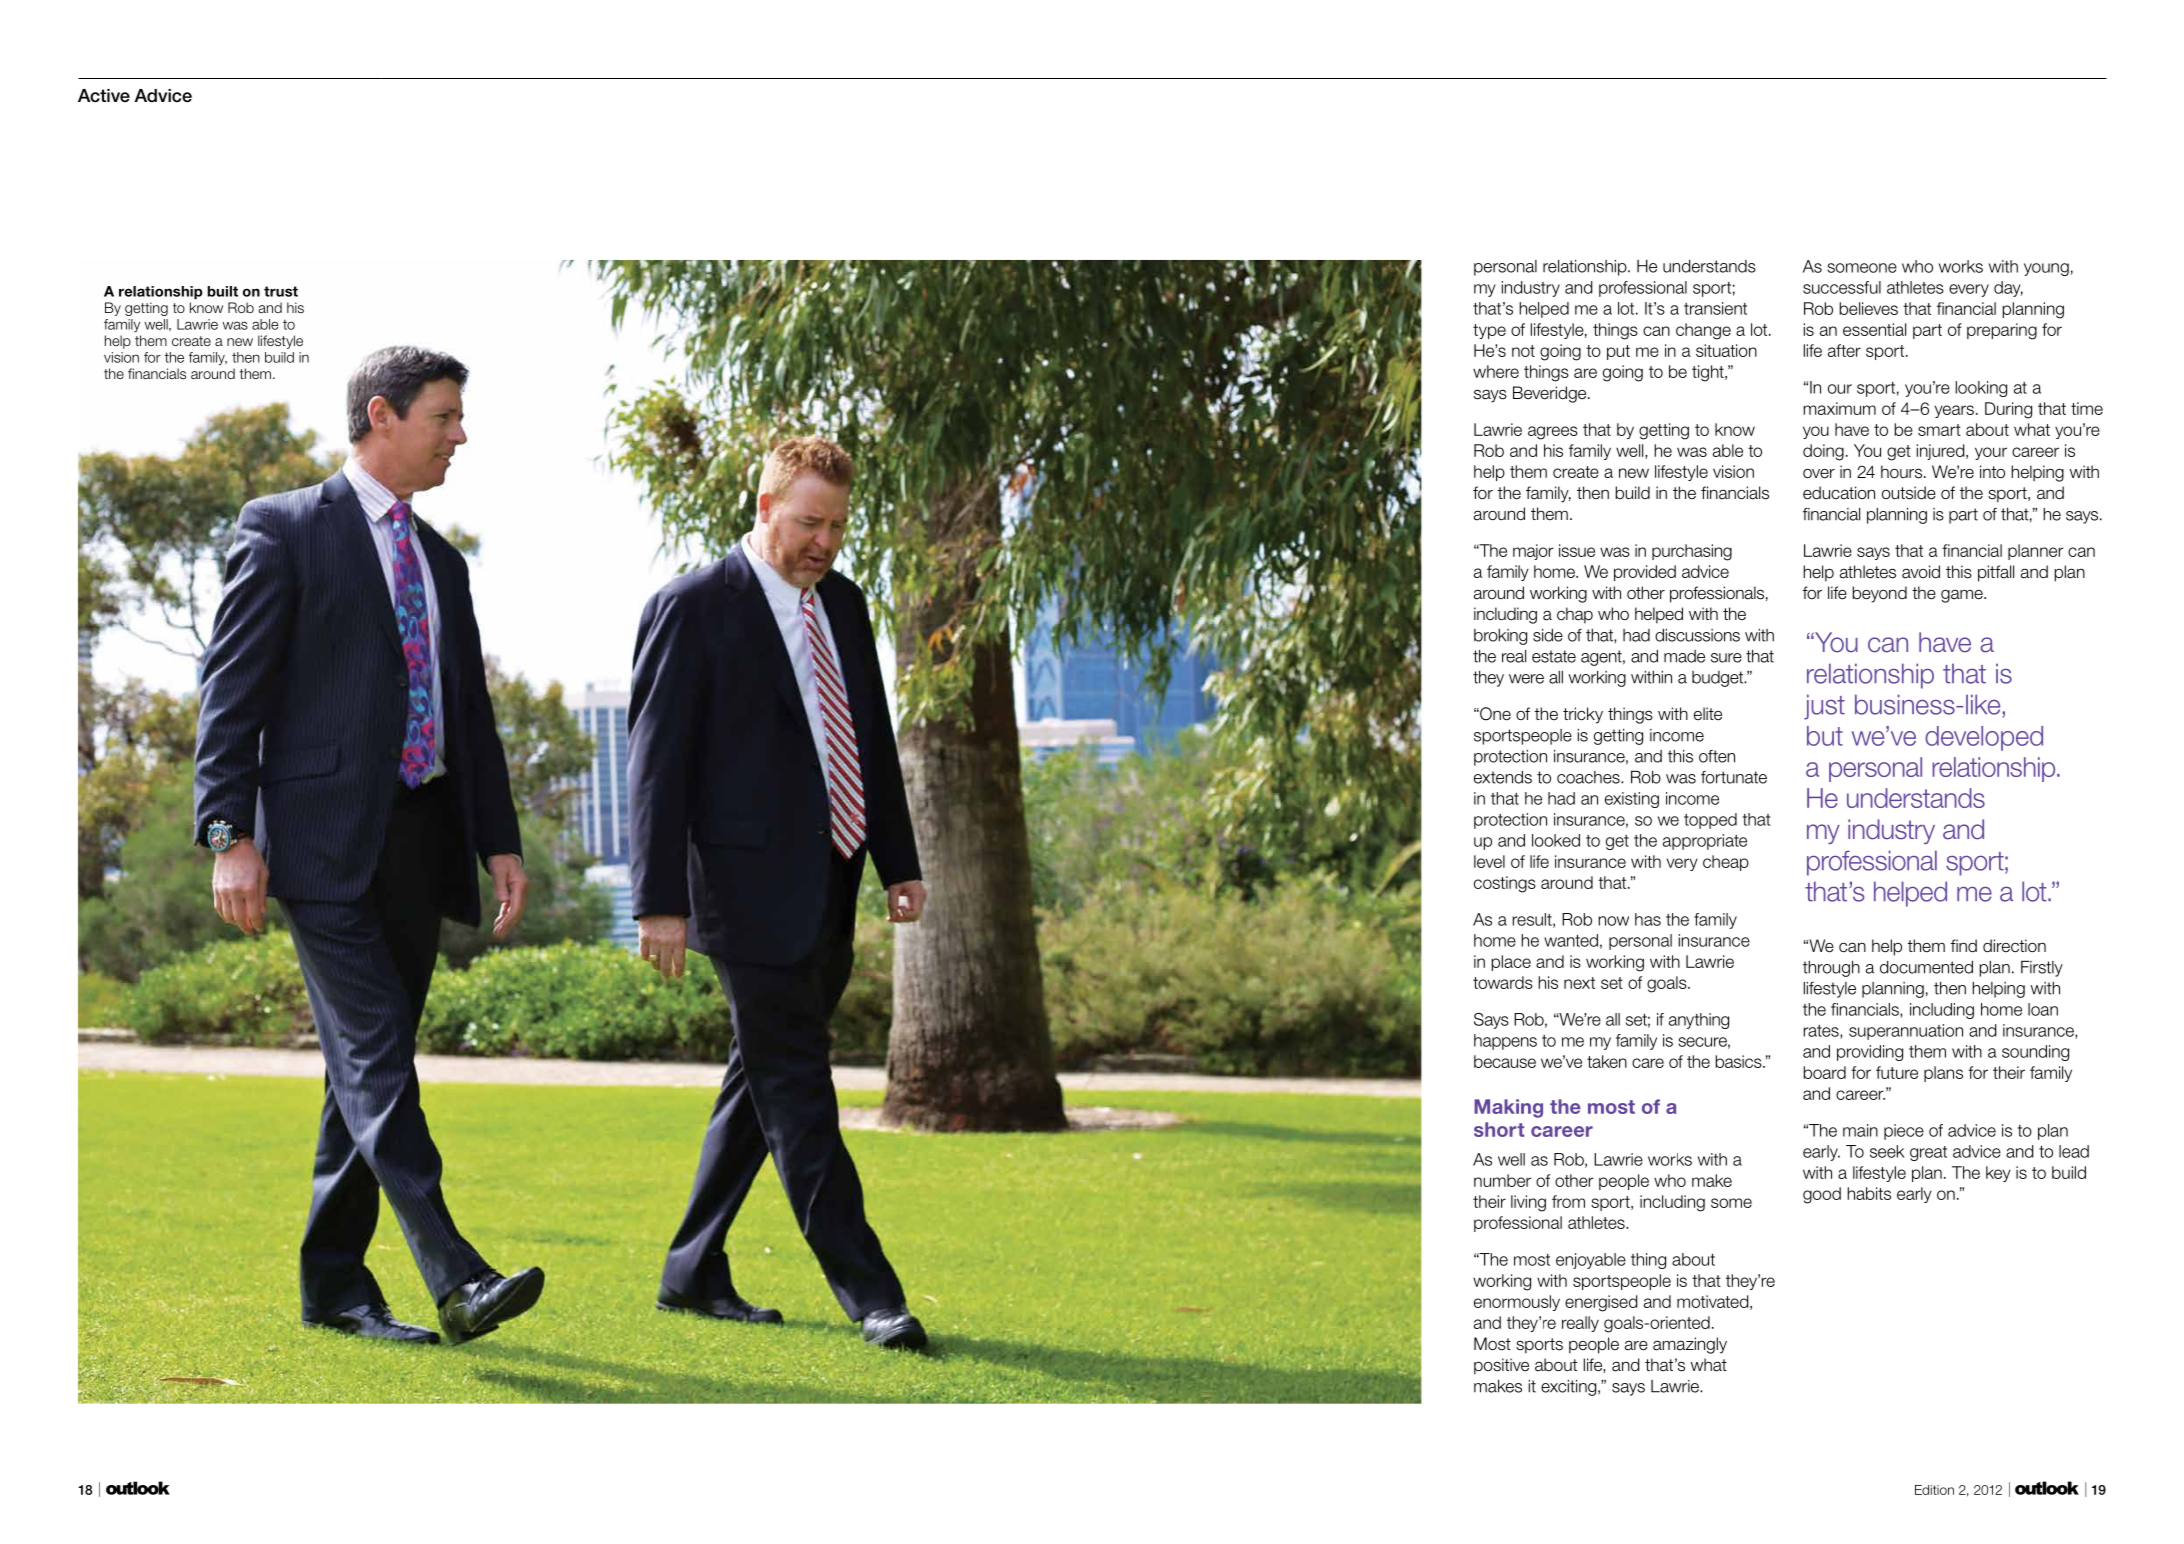 The image size is (2184, 1544). What do you see at coordinates (104, 96) in the screenshot?
I see `Active` at bounding box center [104, 96].
